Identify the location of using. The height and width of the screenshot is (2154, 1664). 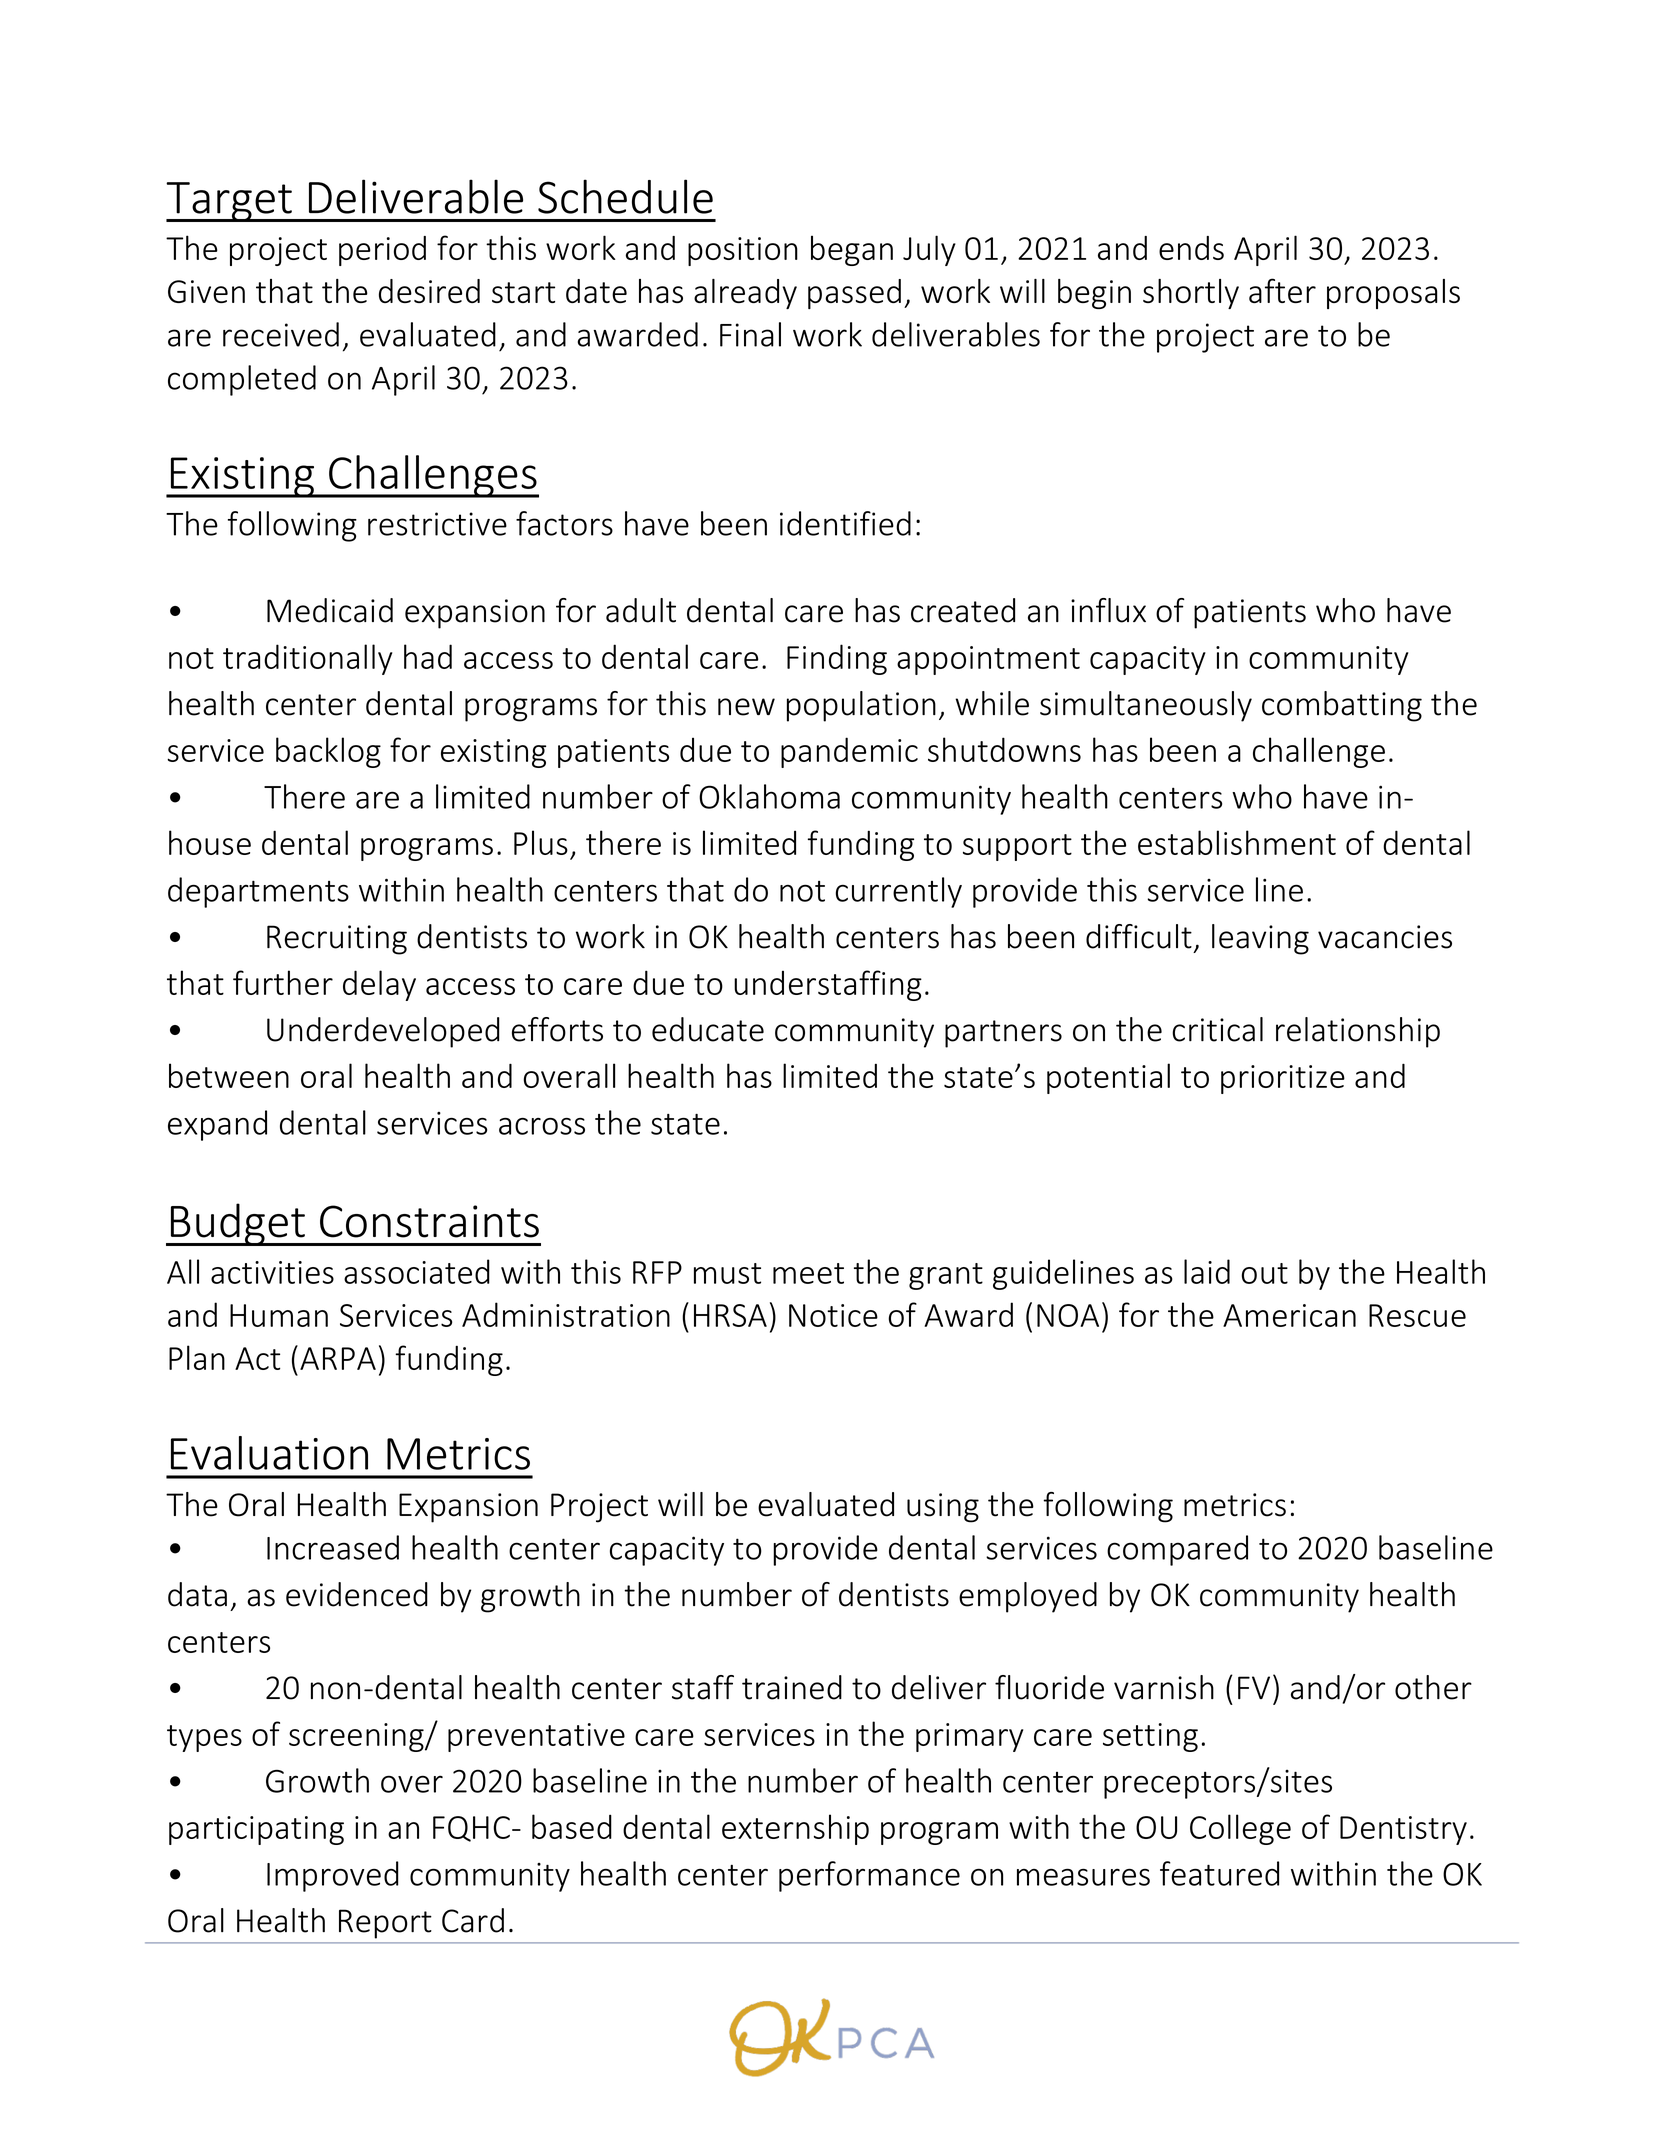
(943, 1508).
